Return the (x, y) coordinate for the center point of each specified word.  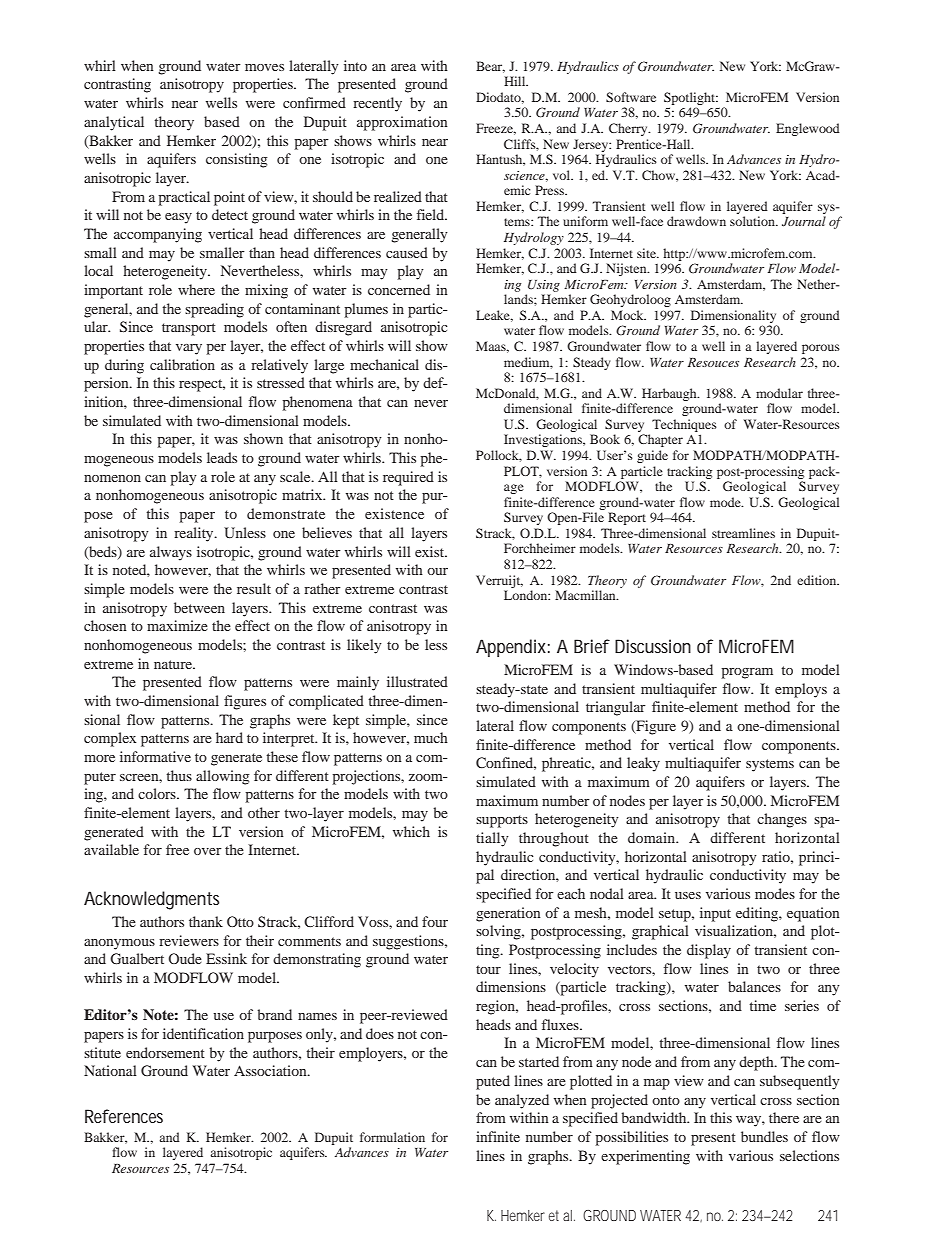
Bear (490, 67)
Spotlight (691, 98)
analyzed (522, 1101)
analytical (114, 123)
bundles (764, 1136)
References (124, 1116)
